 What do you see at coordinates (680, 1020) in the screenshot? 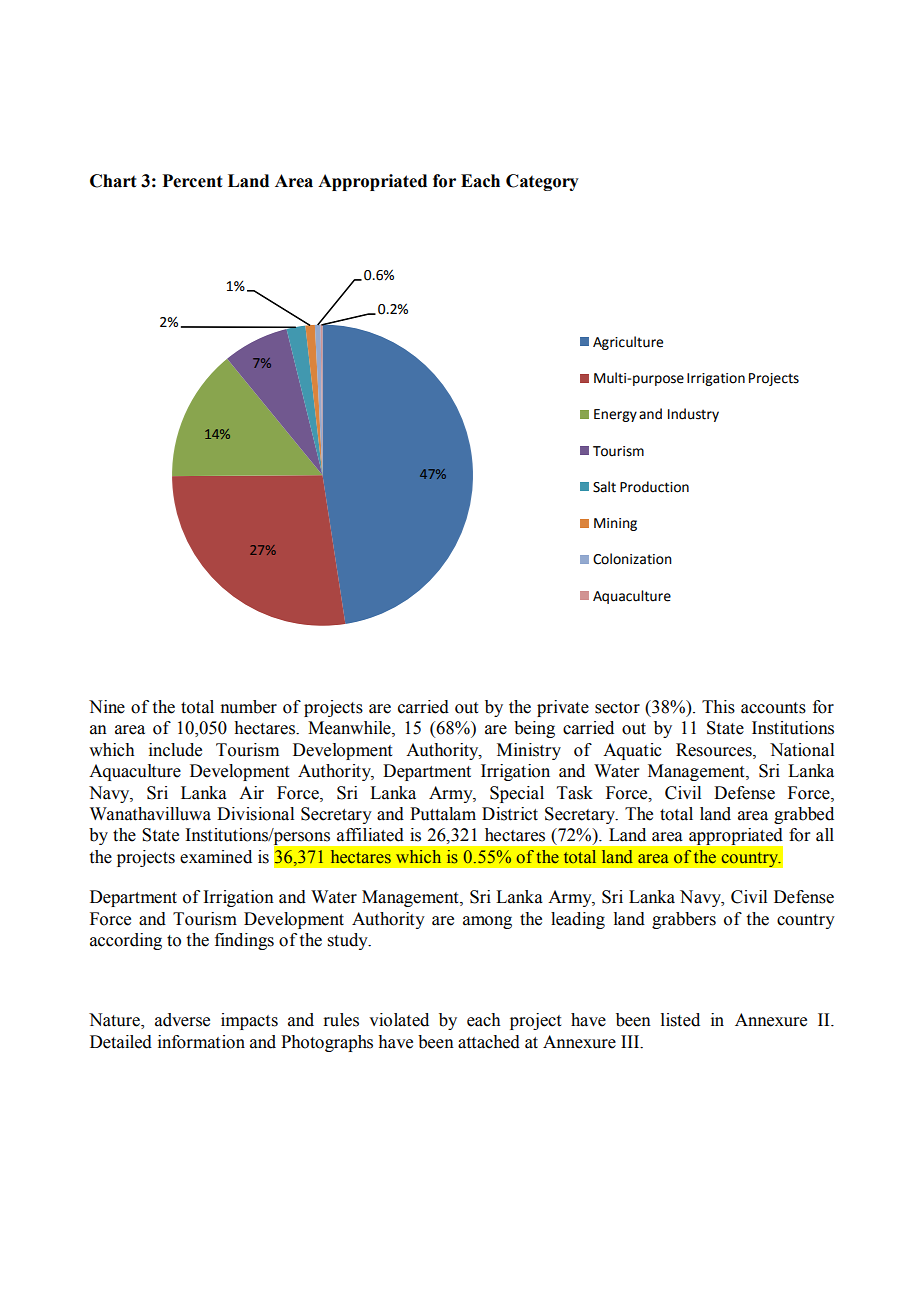
I see `listed` at bounding box center [680, 1020].
